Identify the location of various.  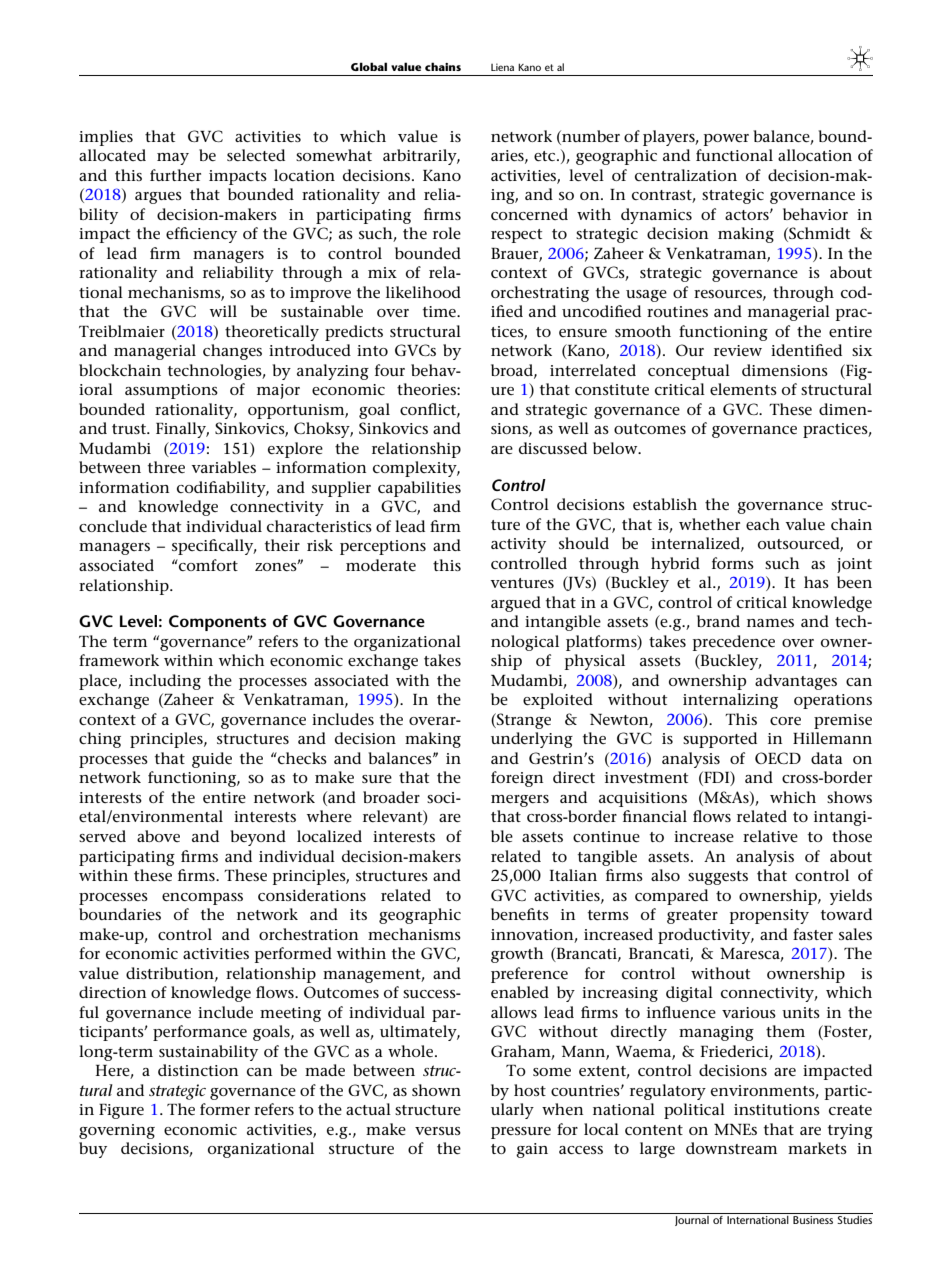
(749, 1012).
